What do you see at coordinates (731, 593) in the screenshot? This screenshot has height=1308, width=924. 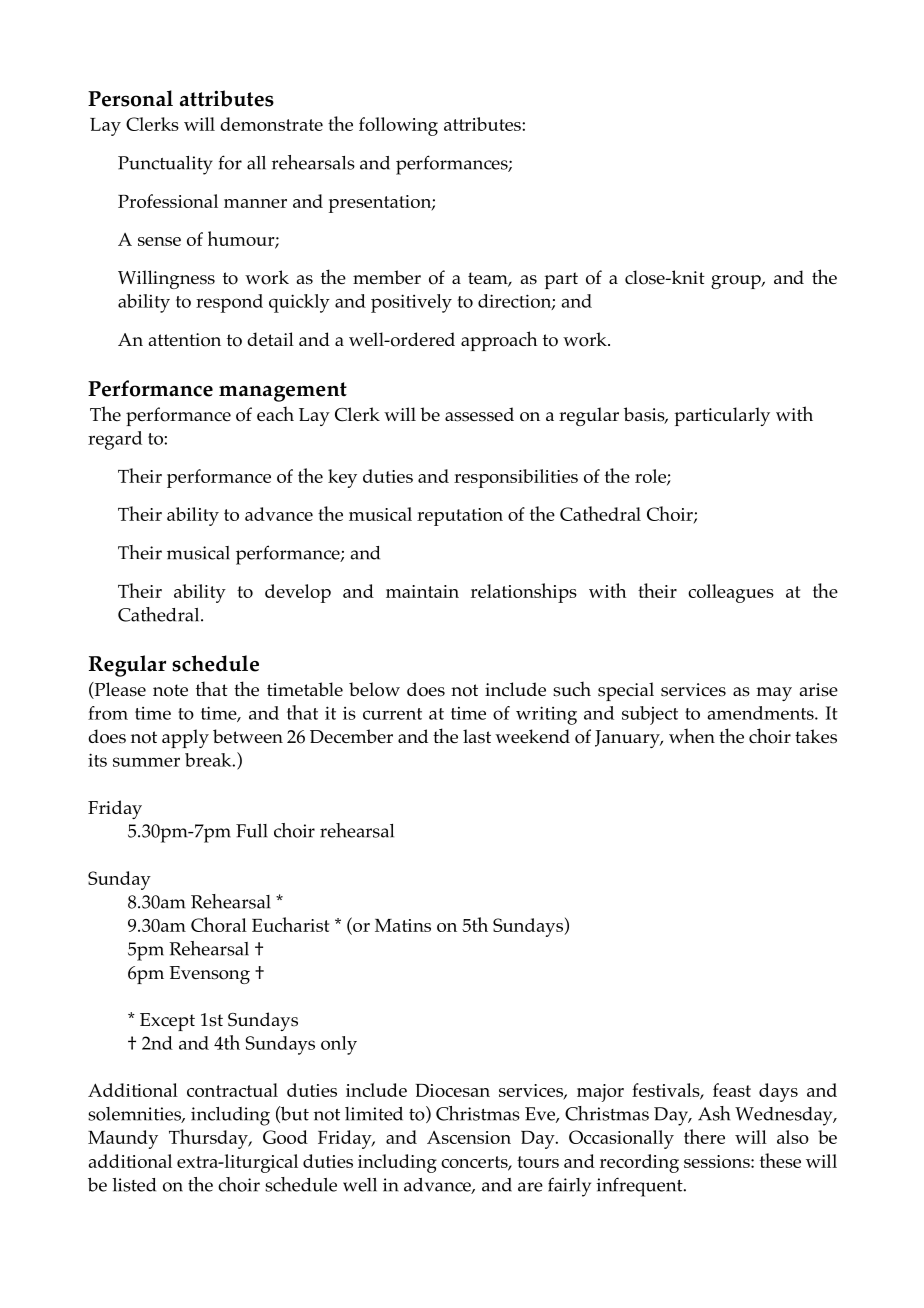 I see `colleagues` at bounding box center [731, 593].
